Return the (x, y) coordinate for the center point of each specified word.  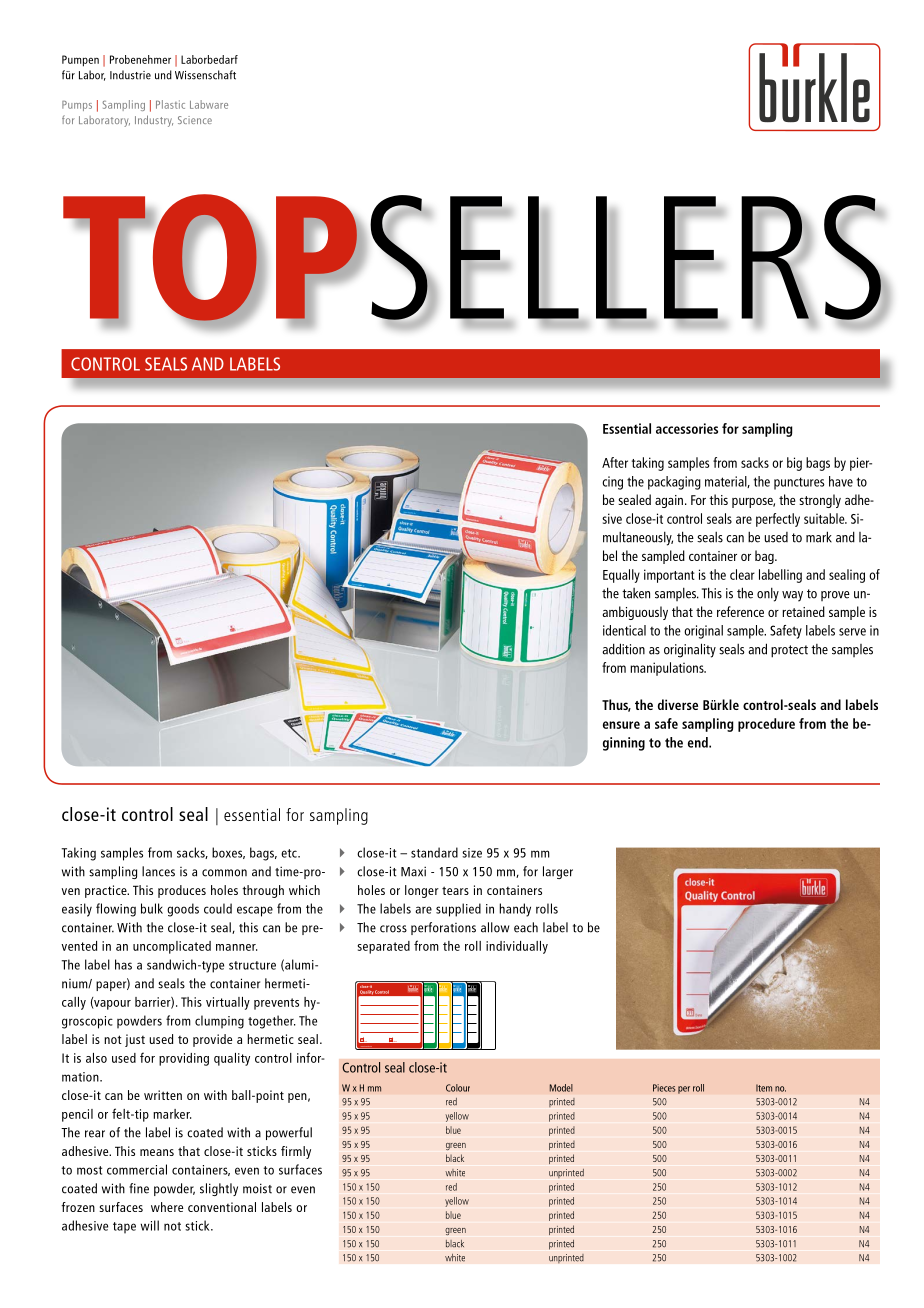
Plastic (170, 104)
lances (158, 871)
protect (789, 651)
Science (195, 120)
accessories (687, 428)
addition (623, 649)
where (167, 1207)
